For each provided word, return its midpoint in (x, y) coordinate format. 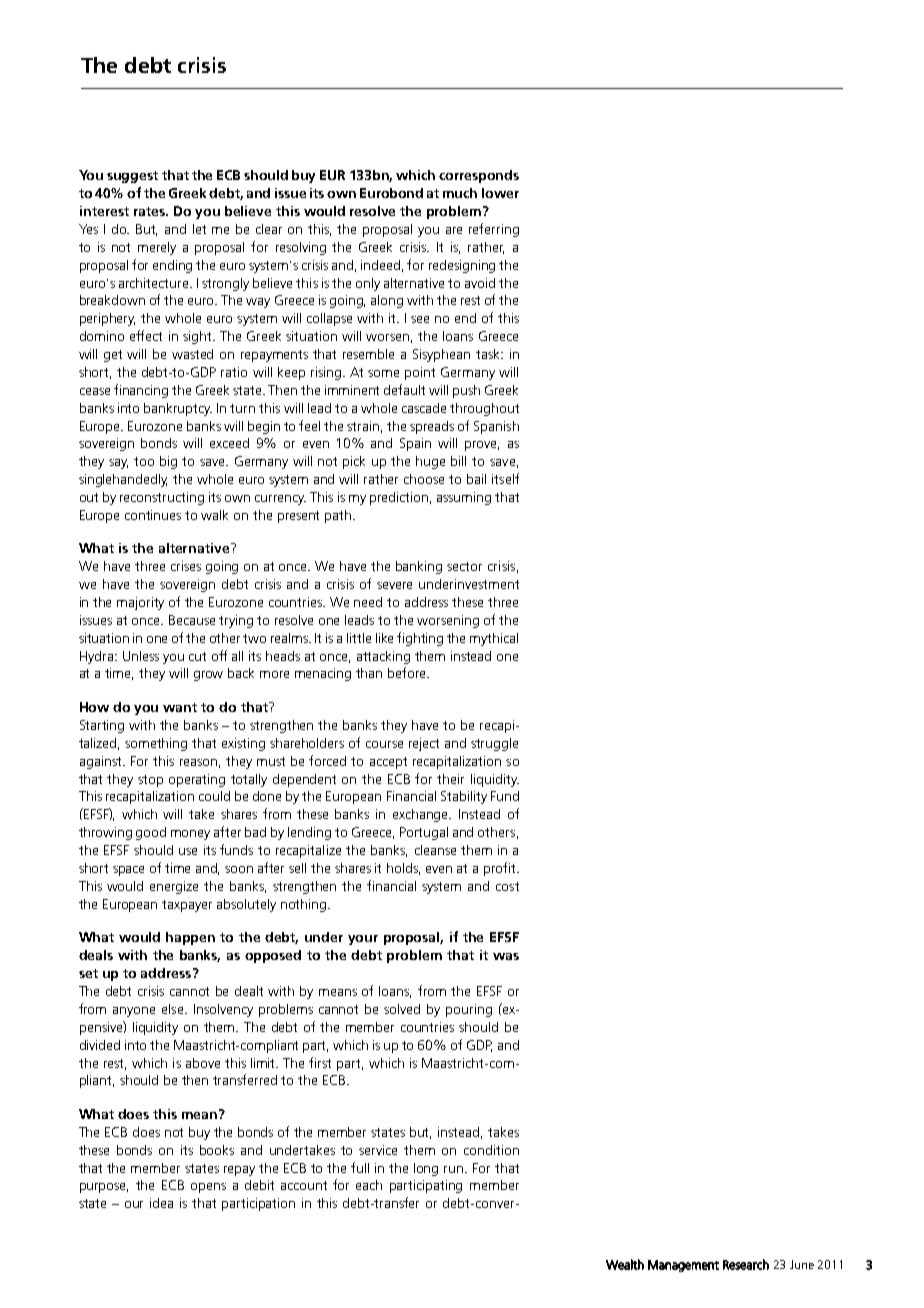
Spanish (496, 427)
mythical (494, 639)
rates (151, 211)
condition (491, 1150)
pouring (469, 1010)
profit (501, 869)
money (190, 835)
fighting (420, 639)
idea (161, 1203)
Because (192, 620)
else (174, 1009)
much (460, 193)
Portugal (424, 833)
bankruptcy (178, 409)
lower (500, 193)
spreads (432, 427)
